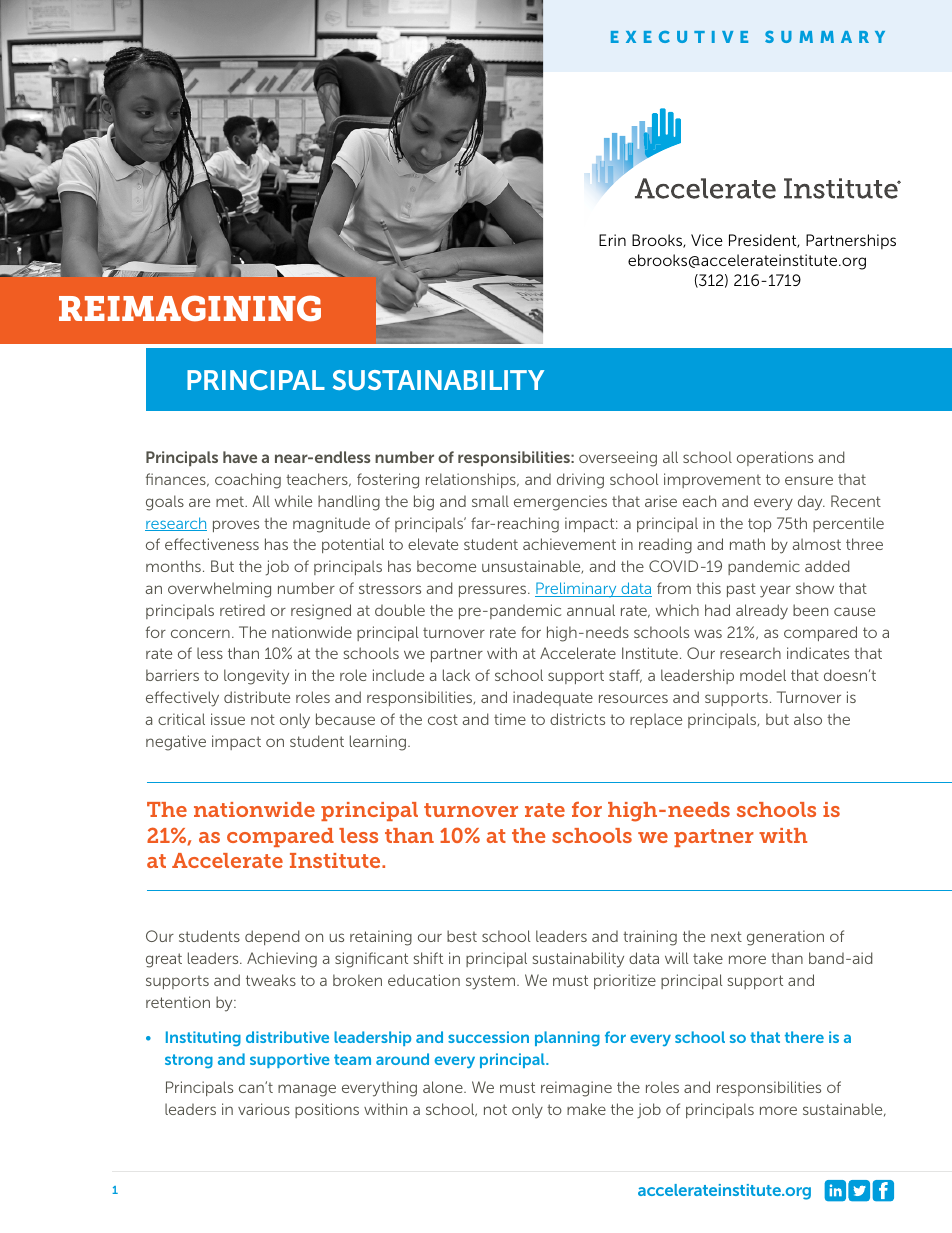 The width and height of the screenshot is (952, 1233). I want to click on succession, so click(488, 1037).
